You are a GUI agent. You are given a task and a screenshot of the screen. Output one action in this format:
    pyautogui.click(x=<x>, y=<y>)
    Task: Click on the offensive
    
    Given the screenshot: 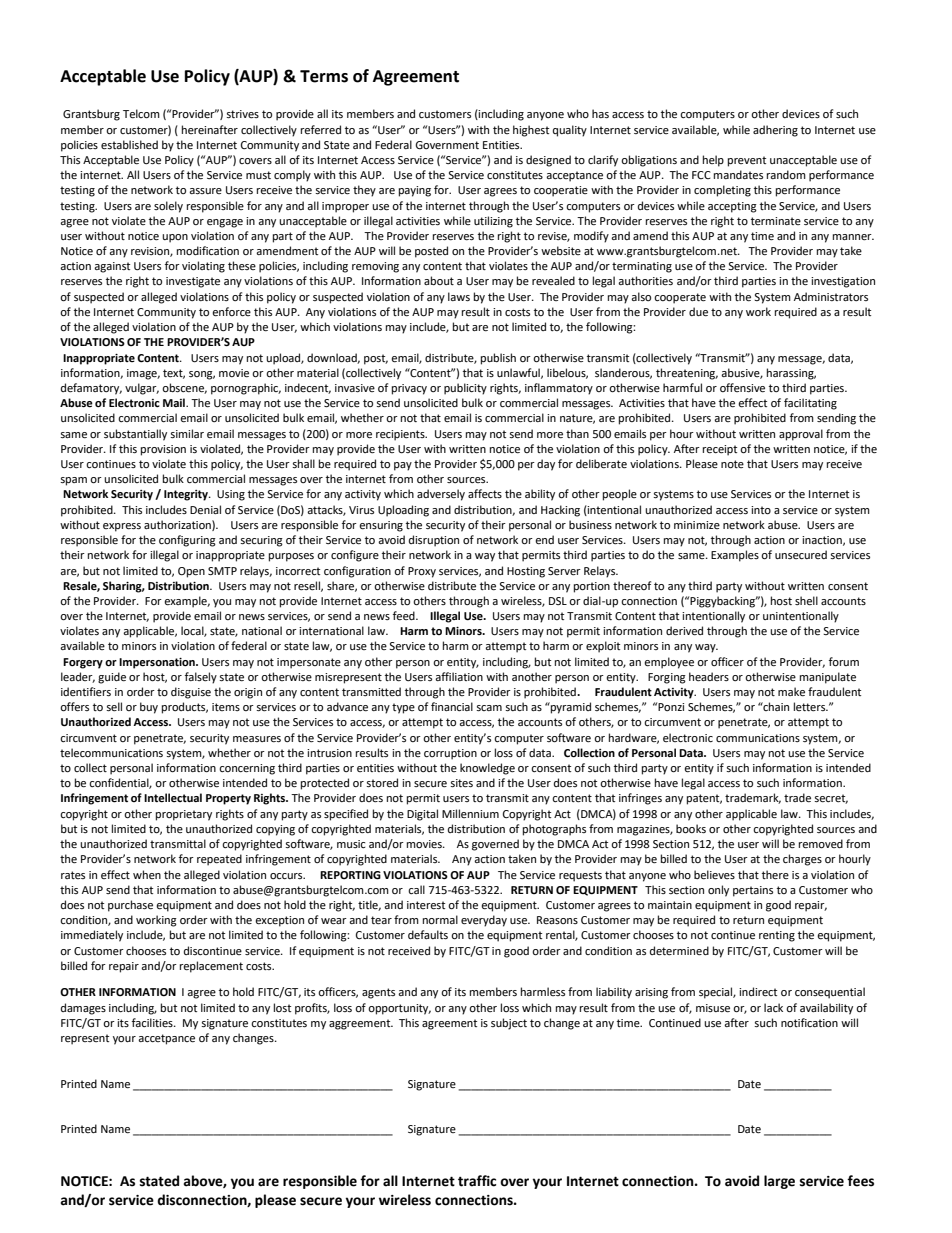 What is the action you would take?
    pyautogui.click(x=742, y=388)
